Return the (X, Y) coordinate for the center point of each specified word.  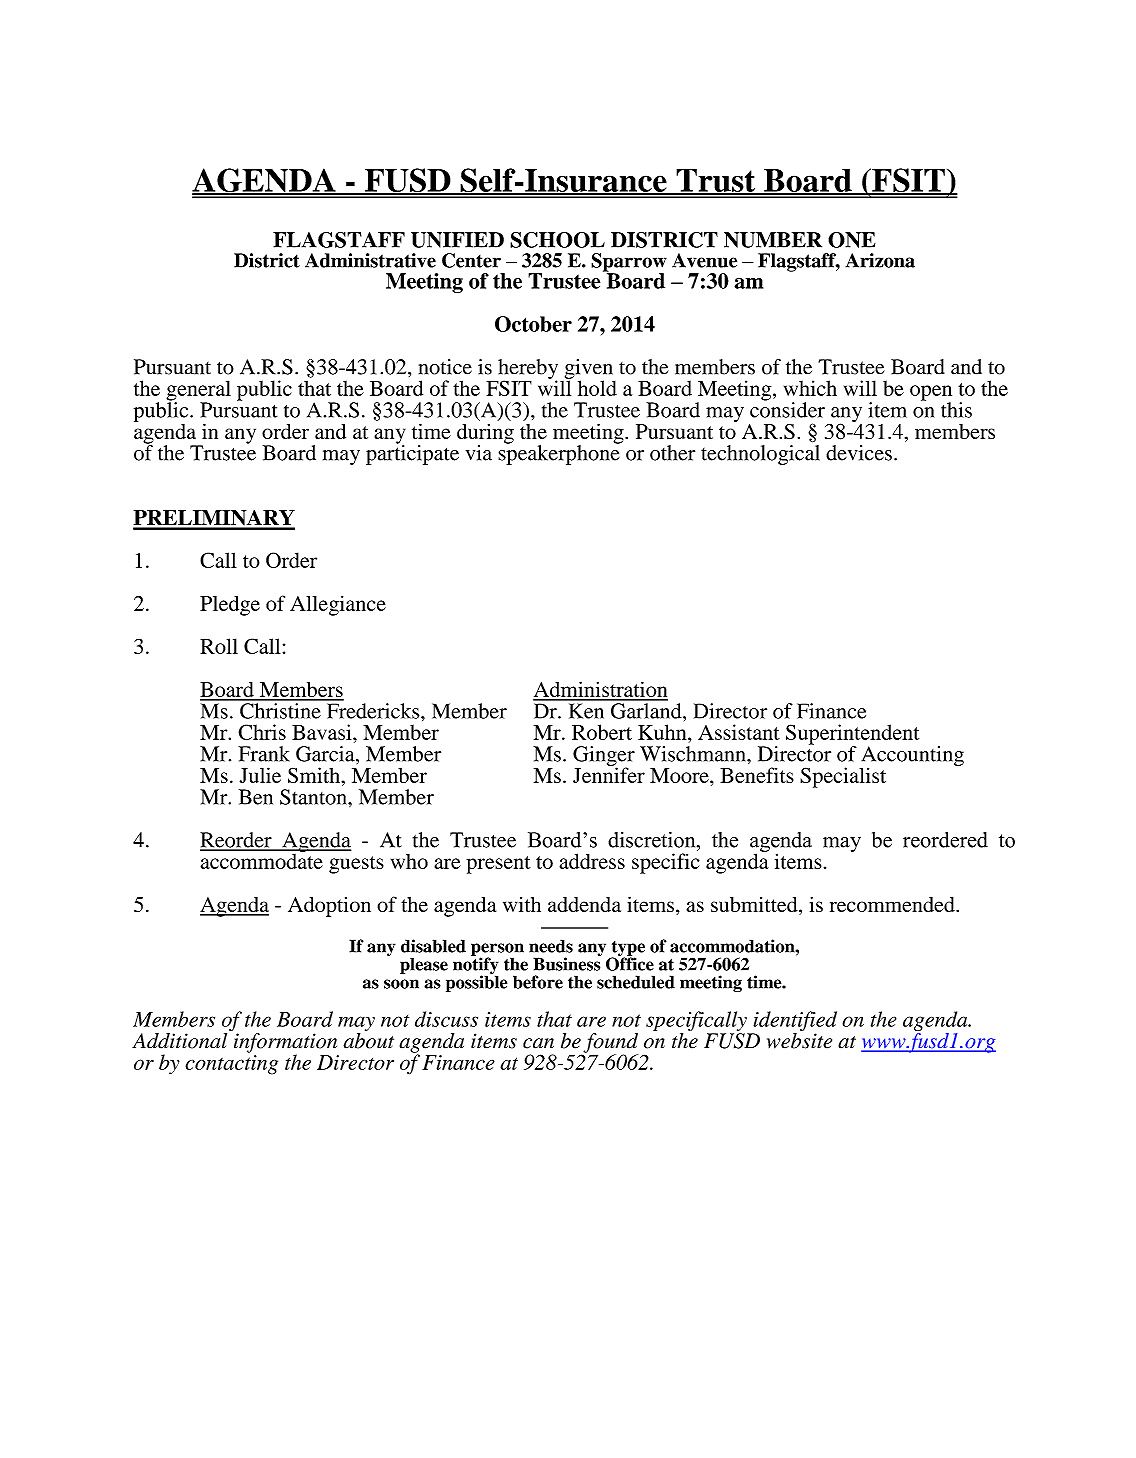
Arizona (880, 260)
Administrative (370, 260)
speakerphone (559, 454)
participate (412, 454)
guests (356, 865)
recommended (893, 904)
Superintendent (852, 735)
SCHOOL (557, 240)
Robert (602, 732)
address (592, 861)
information (285, 1044)
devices (859, 453)
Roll (219, 646)
